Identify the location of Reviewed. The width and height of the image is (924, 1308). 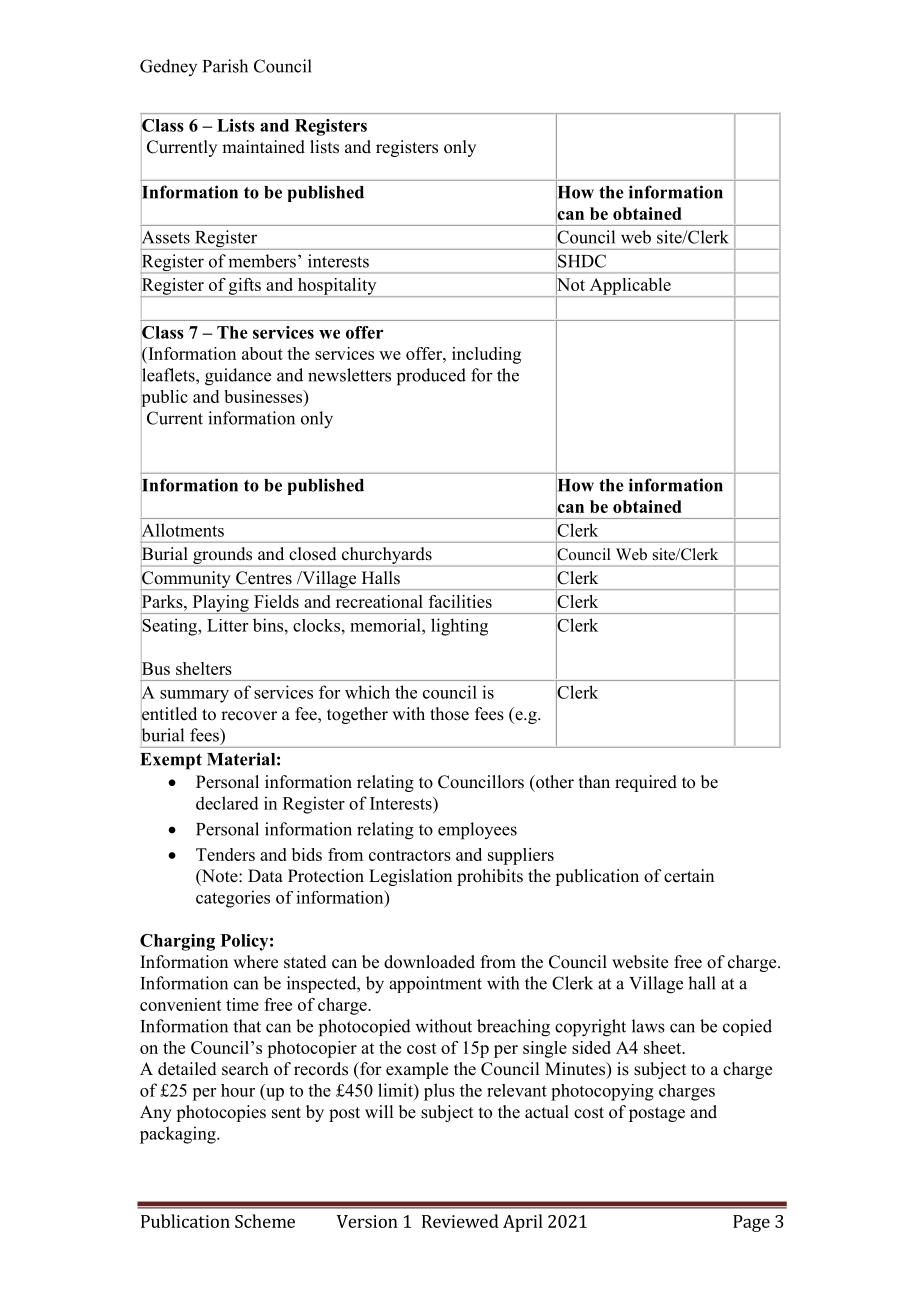
(460, 1221).
